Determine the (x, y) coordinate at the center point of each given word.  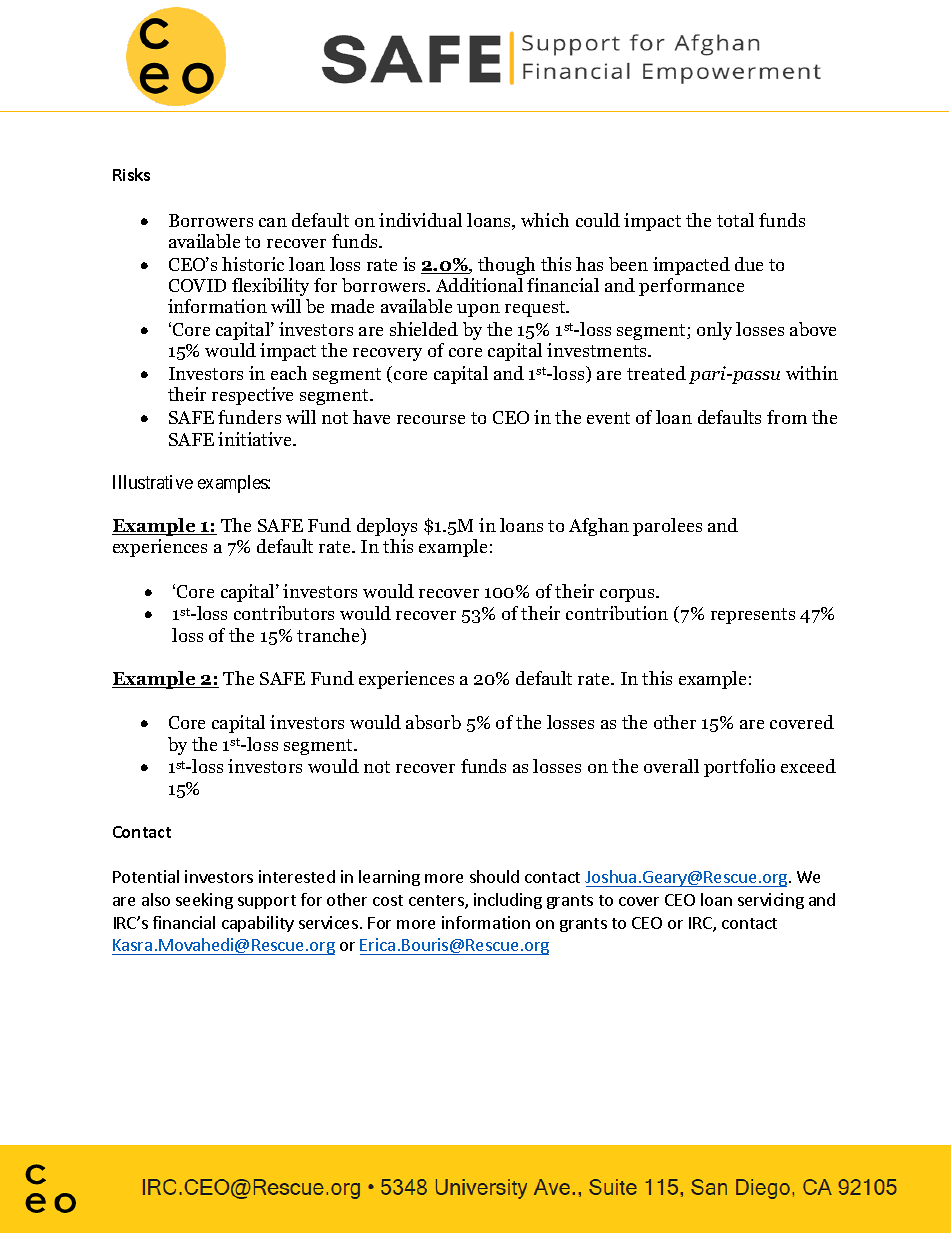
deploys (387, 527)
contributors (284, 613)
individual (420, 220)
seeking (204, 901)
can (273, 222)
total (735, 220)
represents (753, 616)
